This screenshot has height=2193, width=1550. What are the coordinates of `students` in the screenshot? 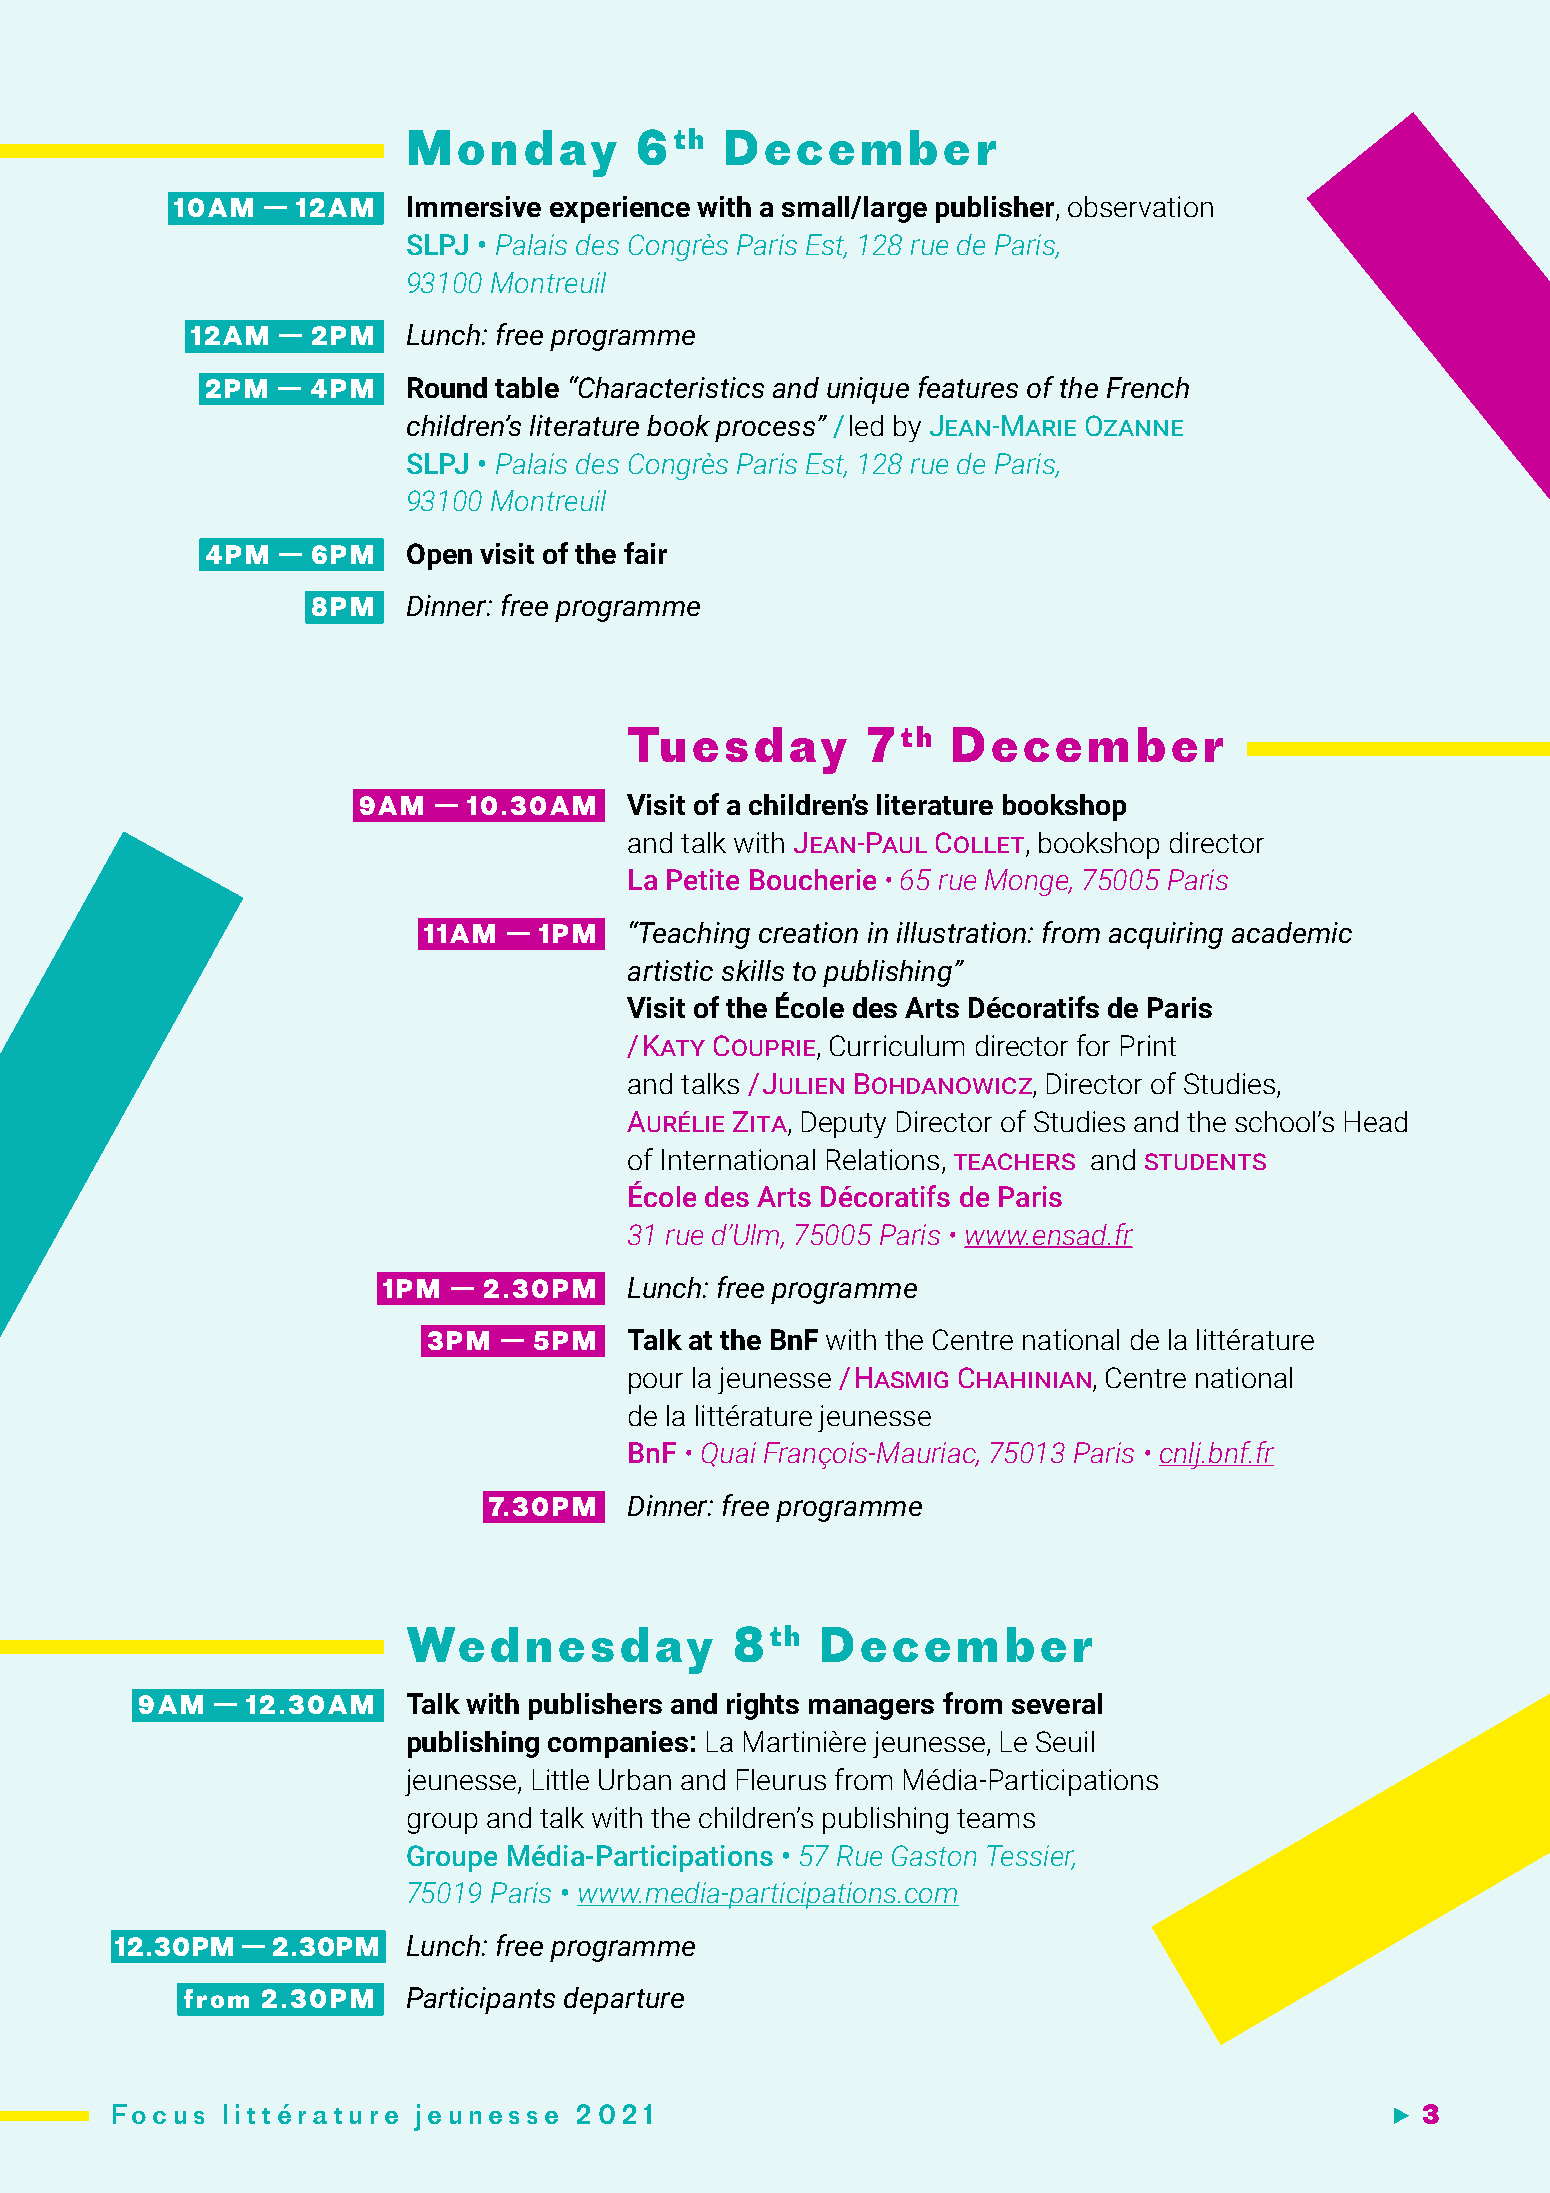 It's located at (1205, 1161).
